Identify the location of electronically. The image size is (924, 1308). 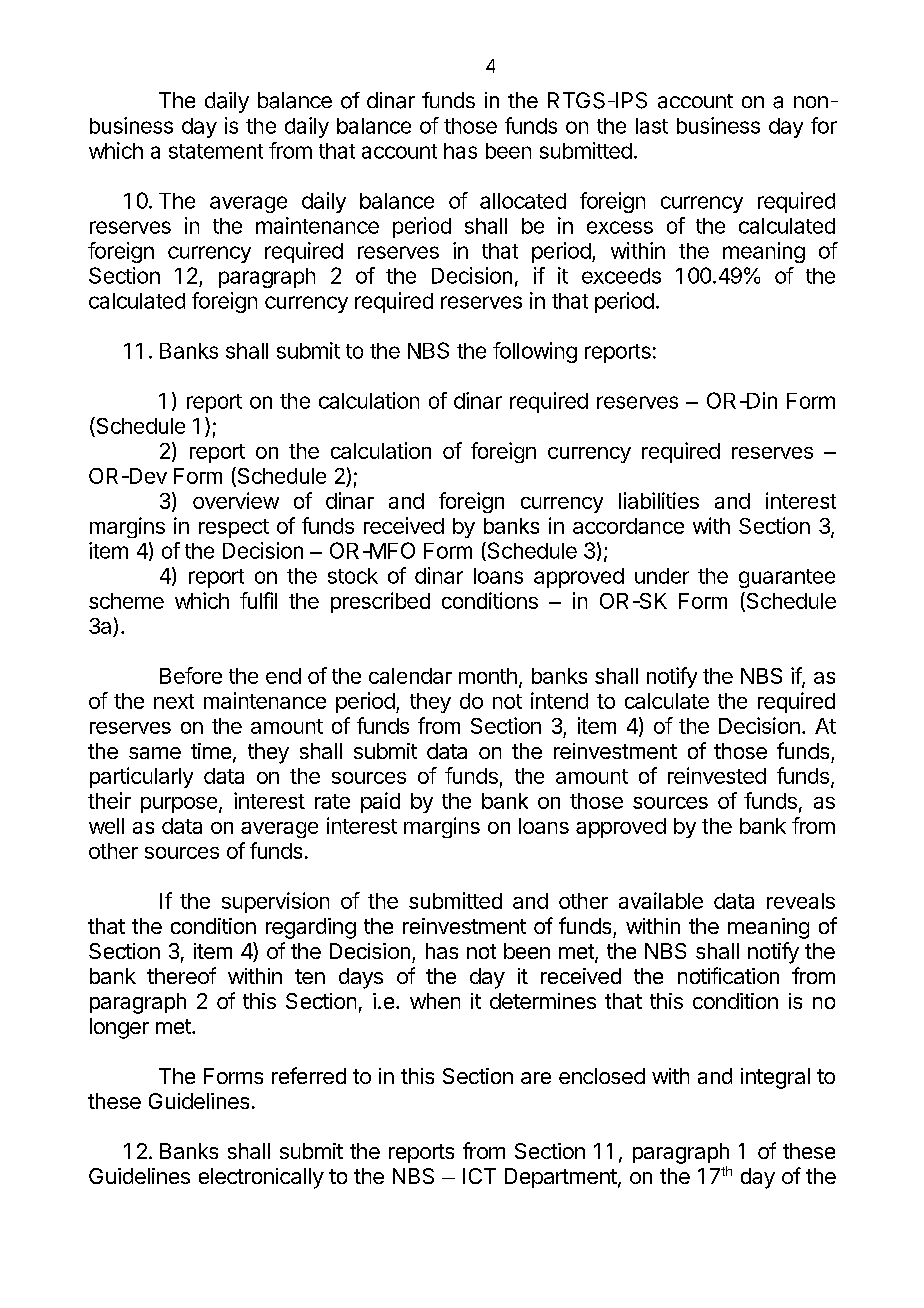
(261, 1178).
